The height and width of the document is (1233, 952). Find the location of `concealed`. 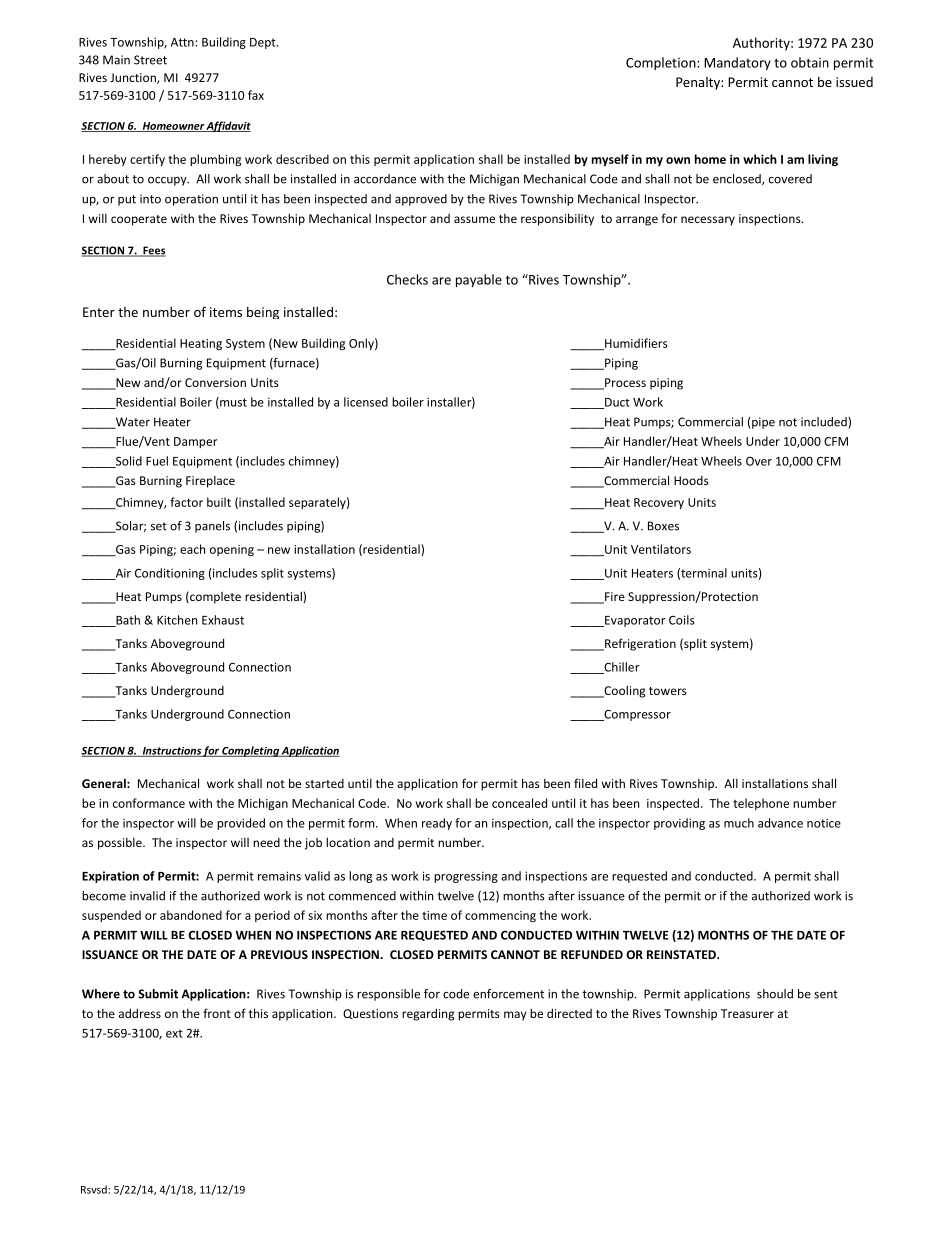

concealed is located at coordinates (519, 803).
